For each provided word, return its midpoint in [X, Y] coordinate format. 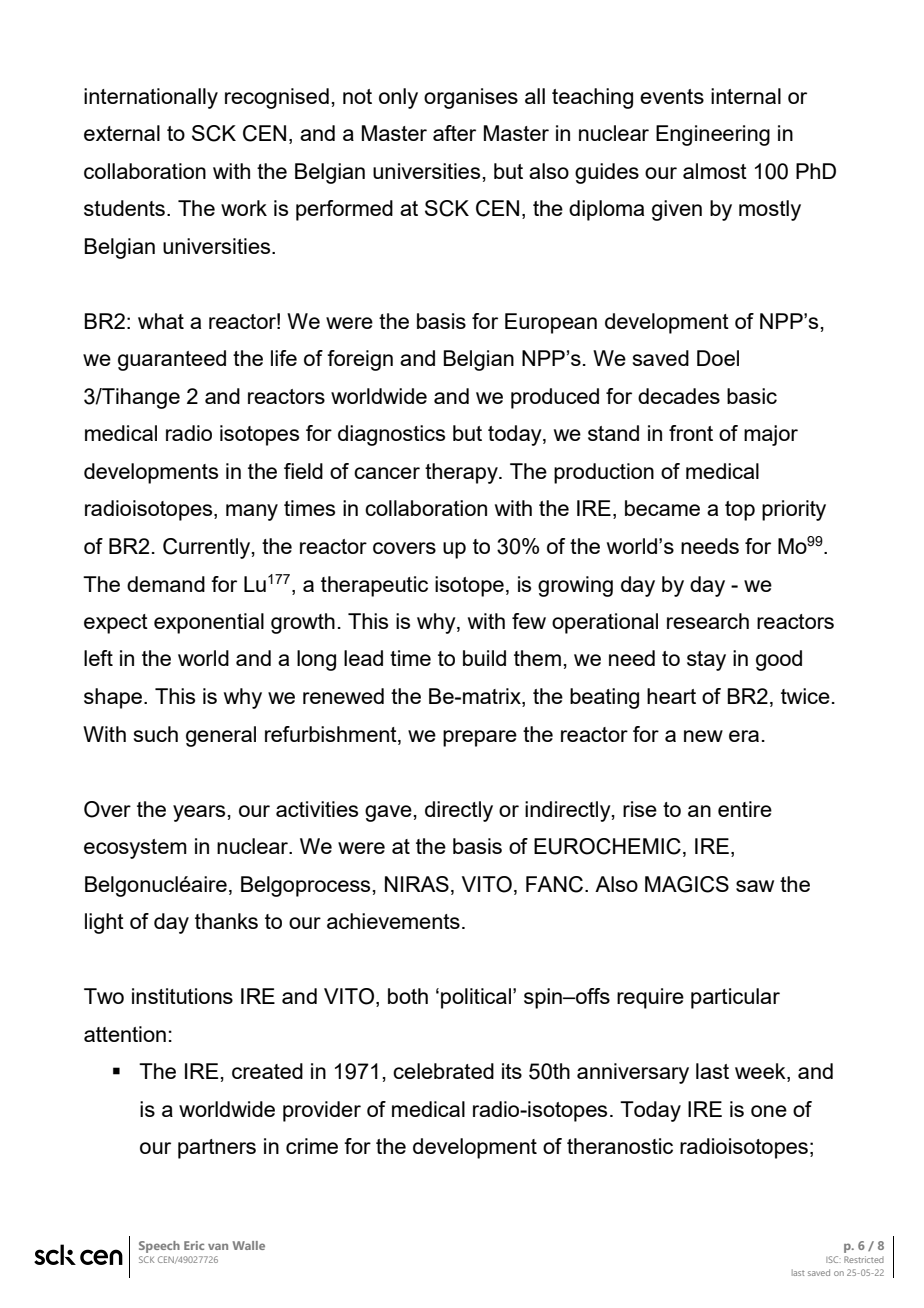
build [484, 658]
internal [746, 96]
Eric [194, 1245]
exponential [209, 623]
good [779, 660]
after [454, 133]
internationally [151, 98]
